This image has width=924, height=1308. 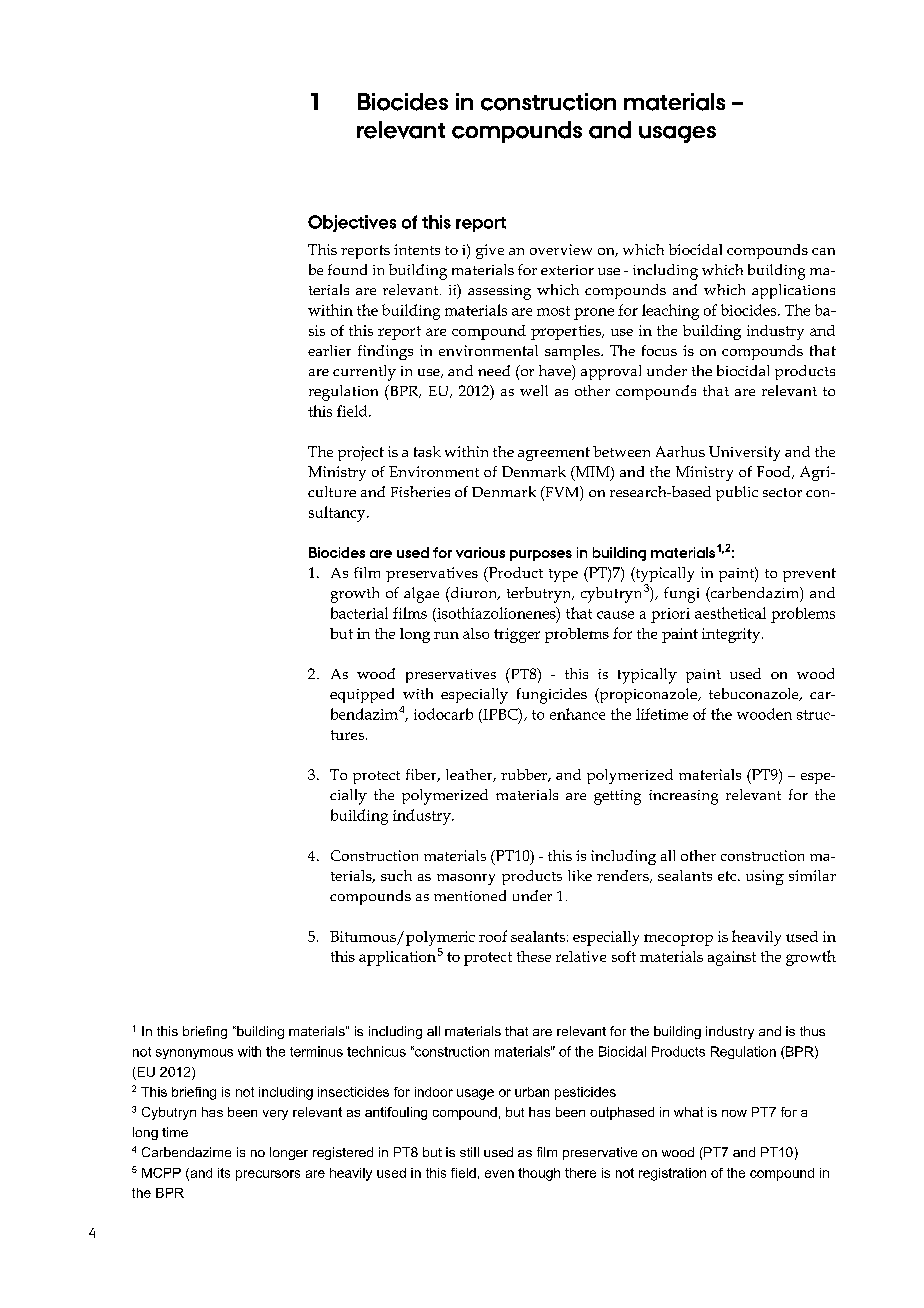 What do you see at coordinates (268, 1175) in the image?
I see `precursors` at bounding box center [268, 1175].
